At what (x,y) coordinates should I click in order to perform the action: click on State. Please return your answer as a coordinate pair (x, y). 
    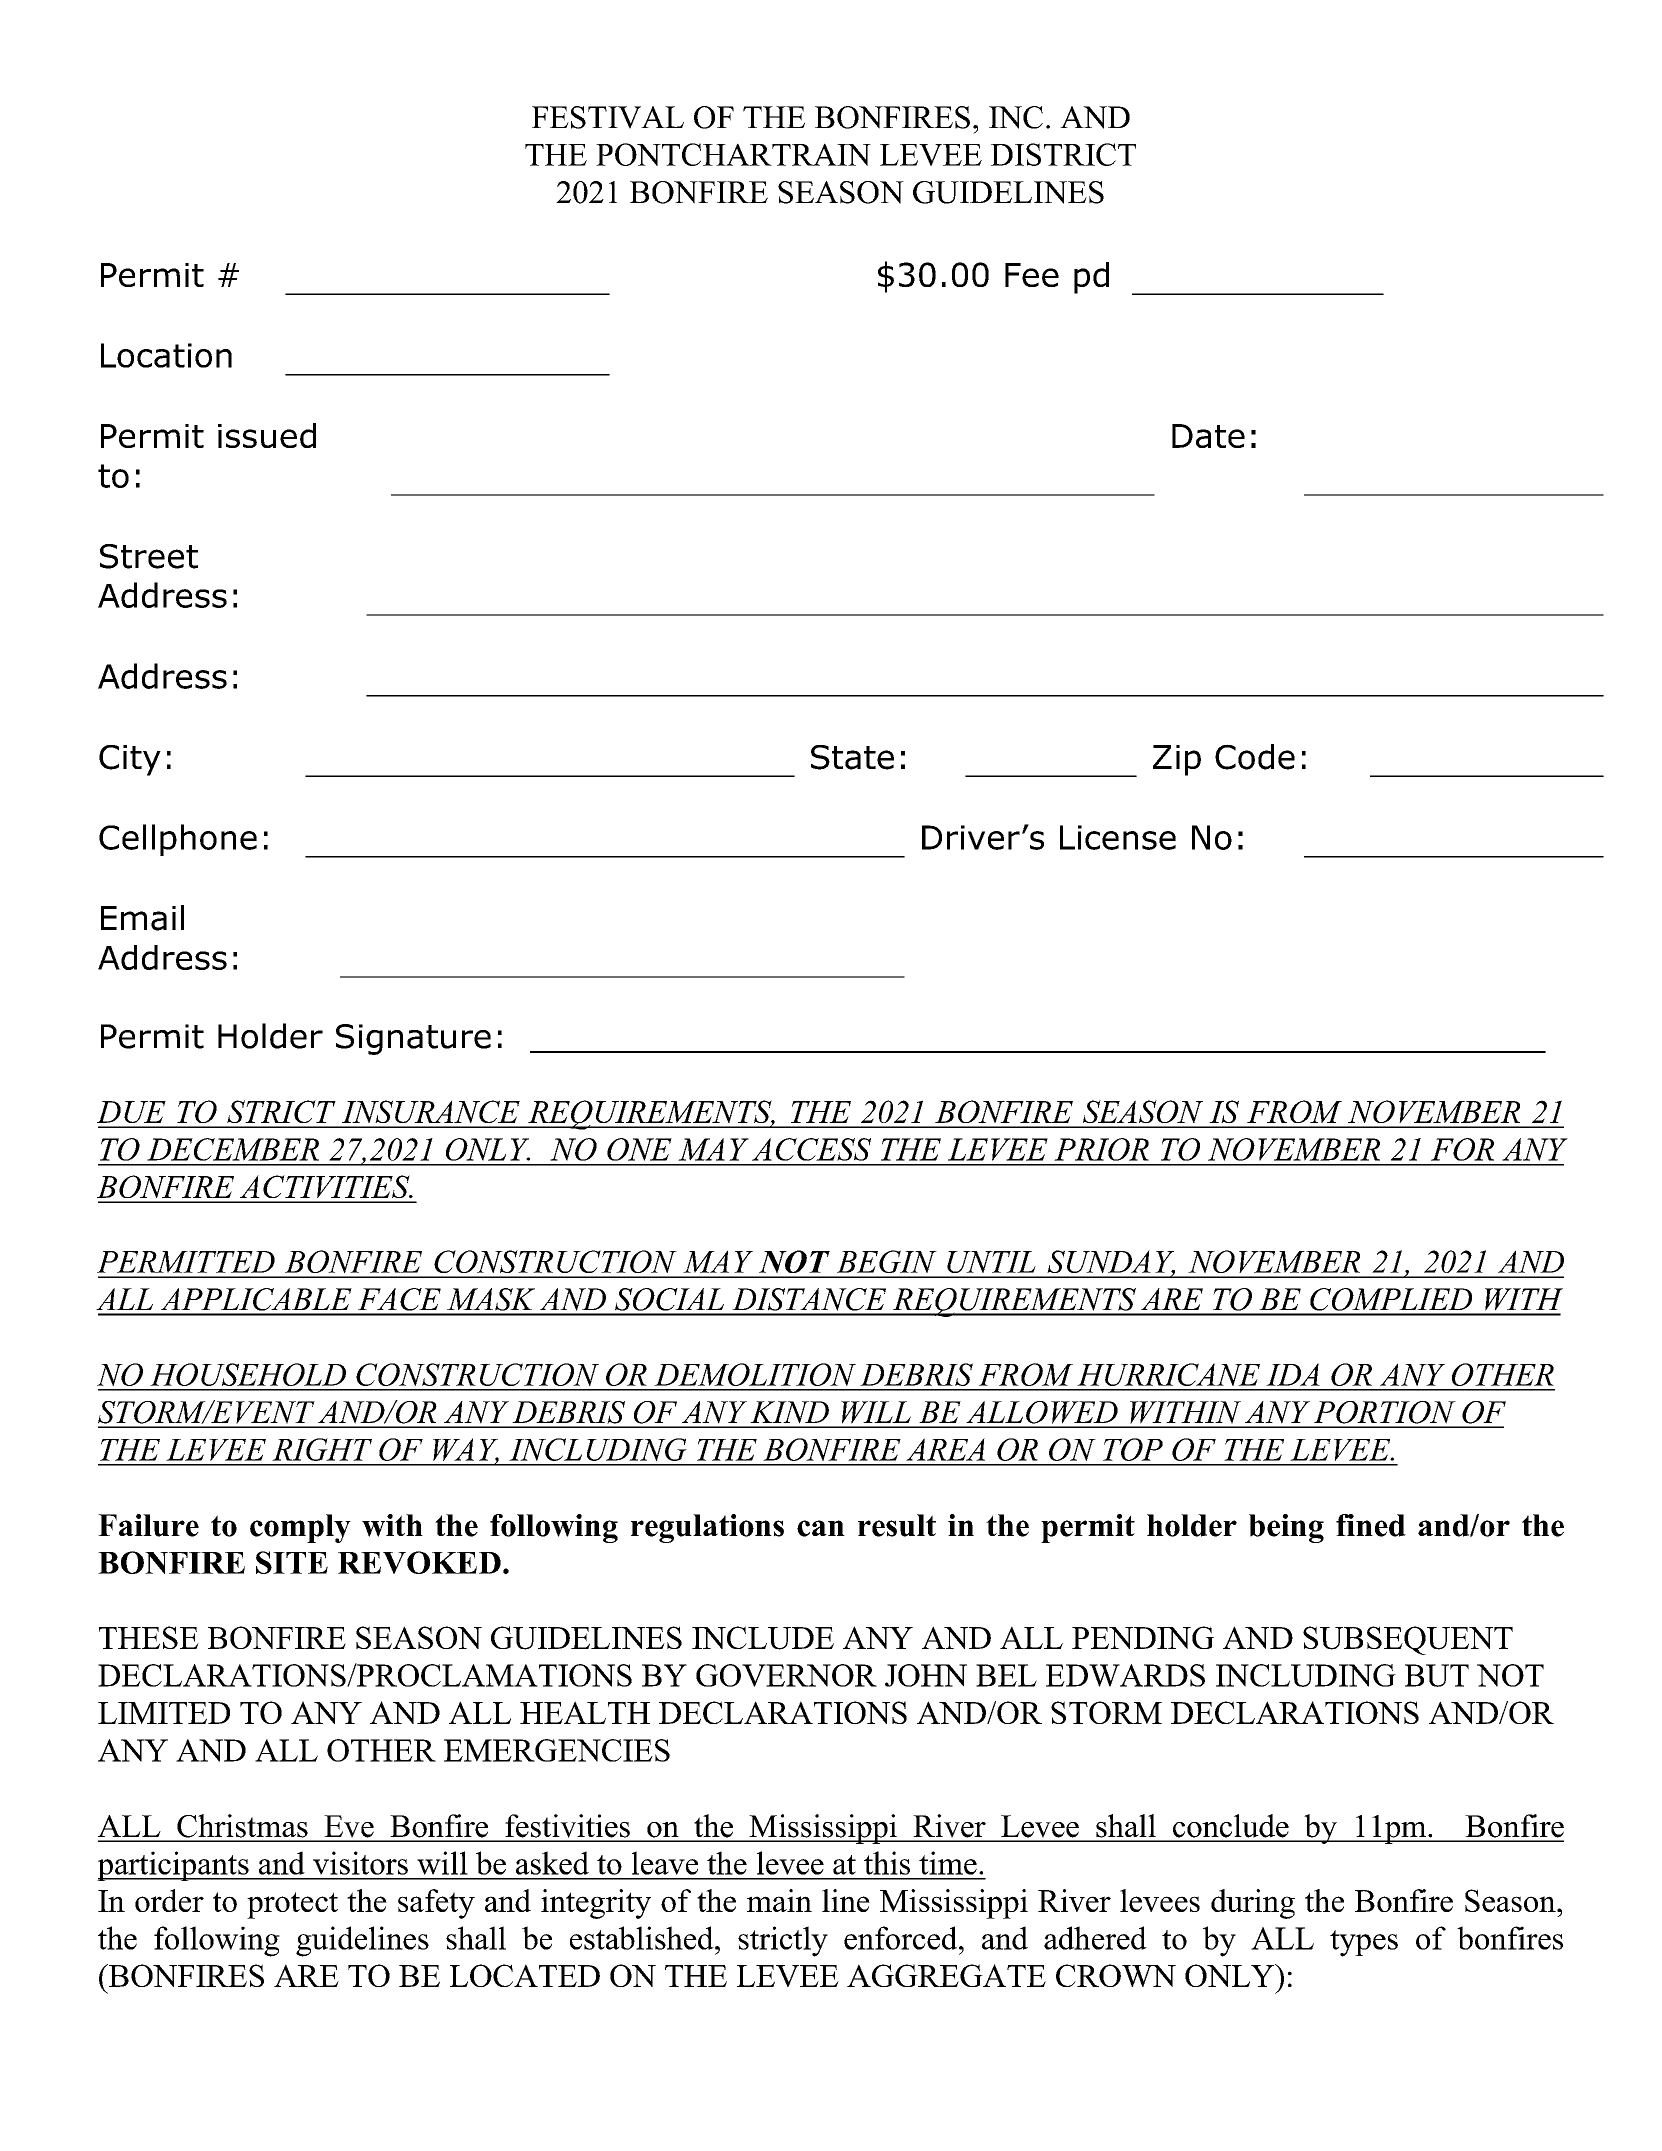
    Looking at the image, I should click on (852, 757).
